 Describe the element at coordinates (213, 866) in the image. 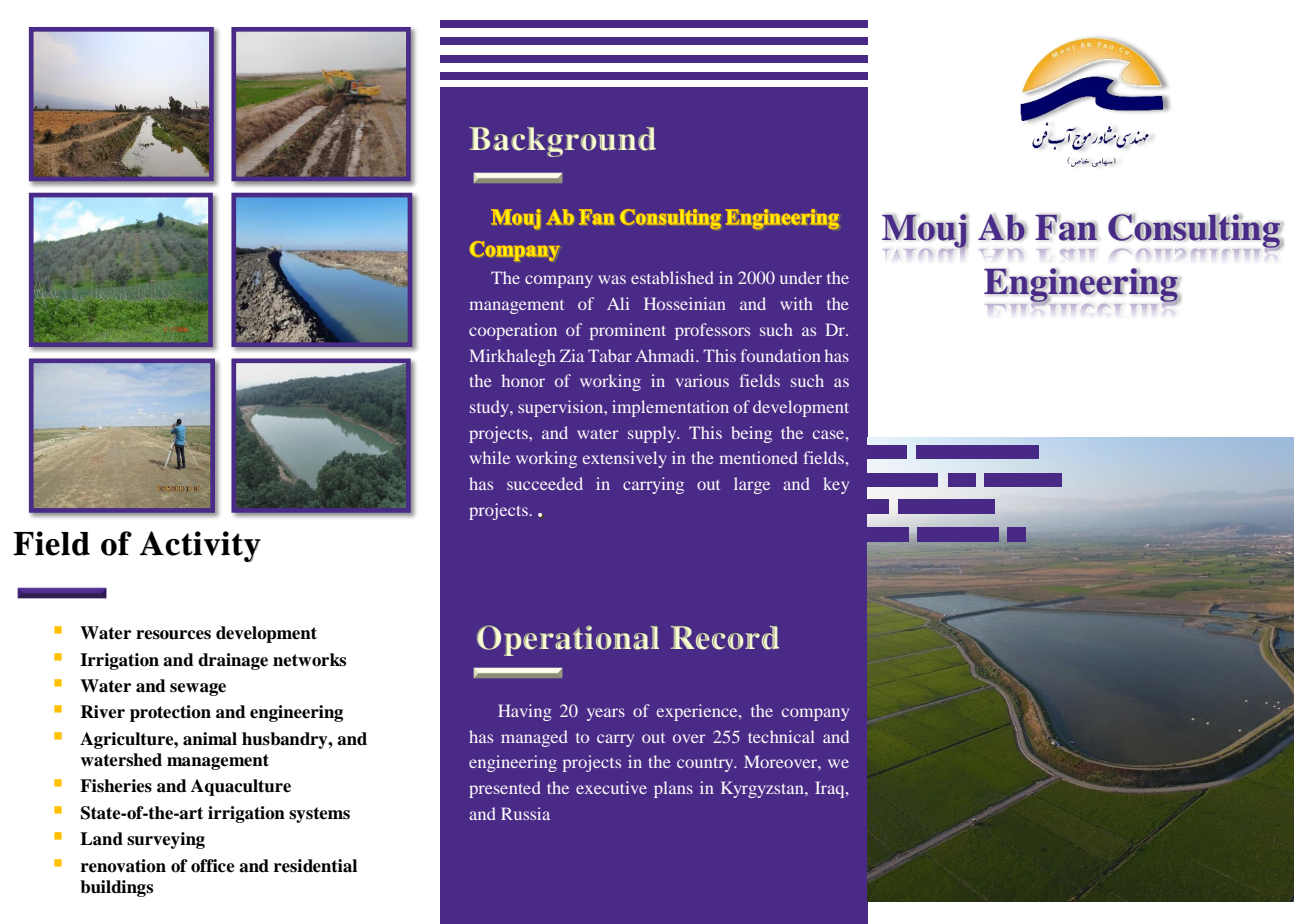

I see `office` at that location.
